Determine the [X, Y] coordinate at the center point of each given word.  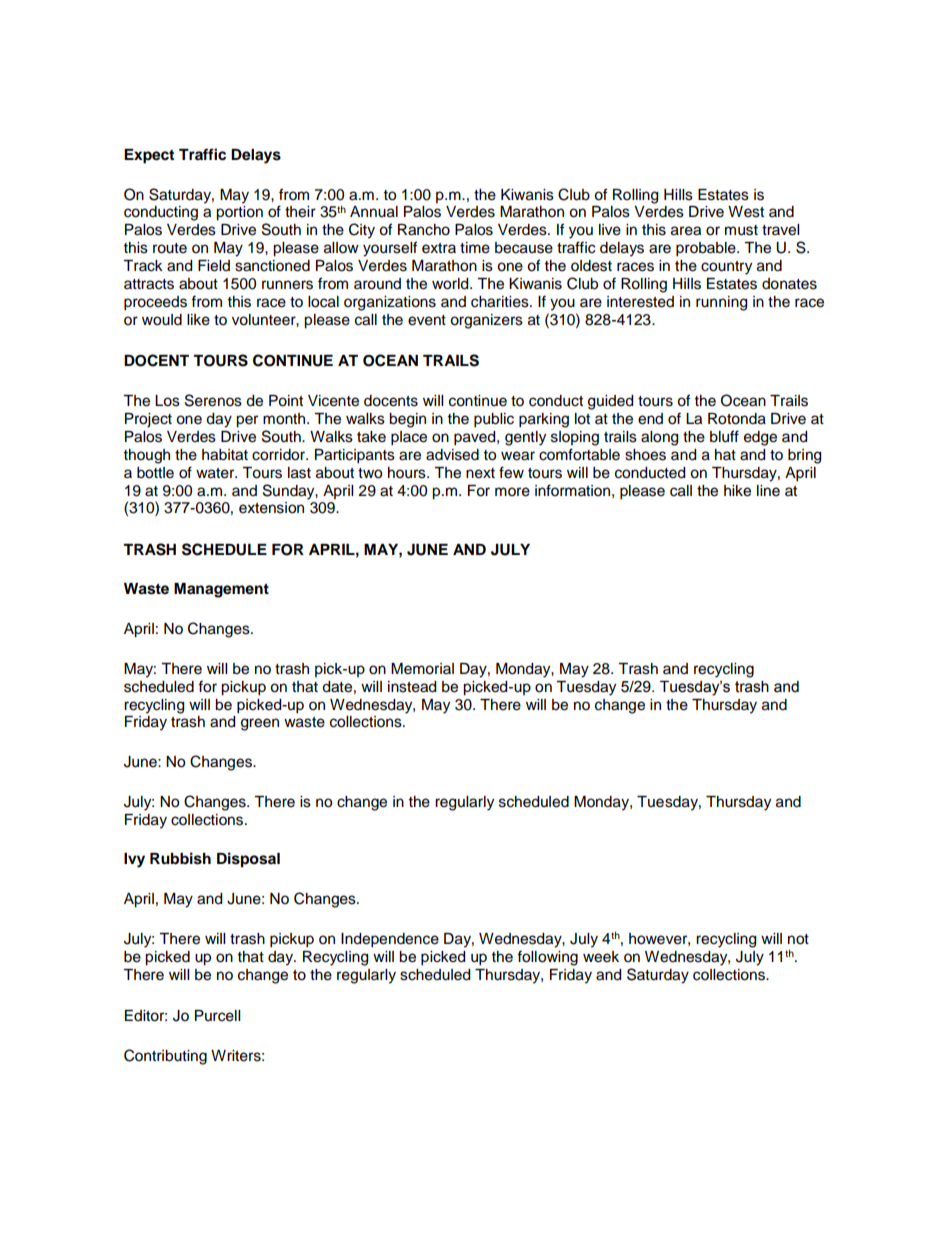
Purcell [217, 1016]
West [746, 212]
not [798, 939]
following [547, 958]
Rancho [424, 230]
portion [239, 213]
